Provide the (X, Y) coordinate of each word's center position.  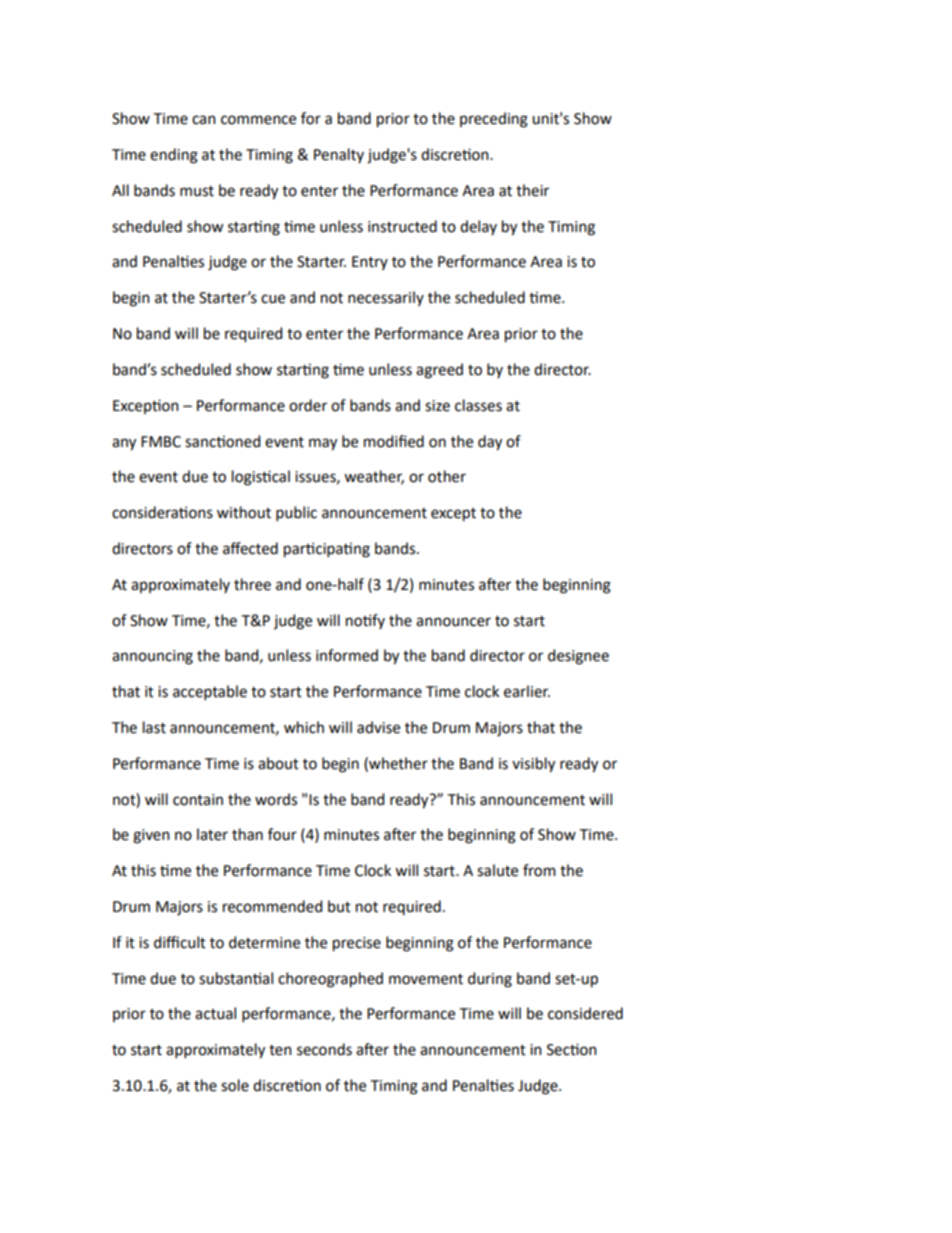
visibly (533, 765)
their (532, 190)
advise (378, 727)
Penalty (339, 155)
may (323, 444)
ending (174, 156)
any (124, 444)
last (154, 727)
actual (215, 1013)
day (490, 443)
